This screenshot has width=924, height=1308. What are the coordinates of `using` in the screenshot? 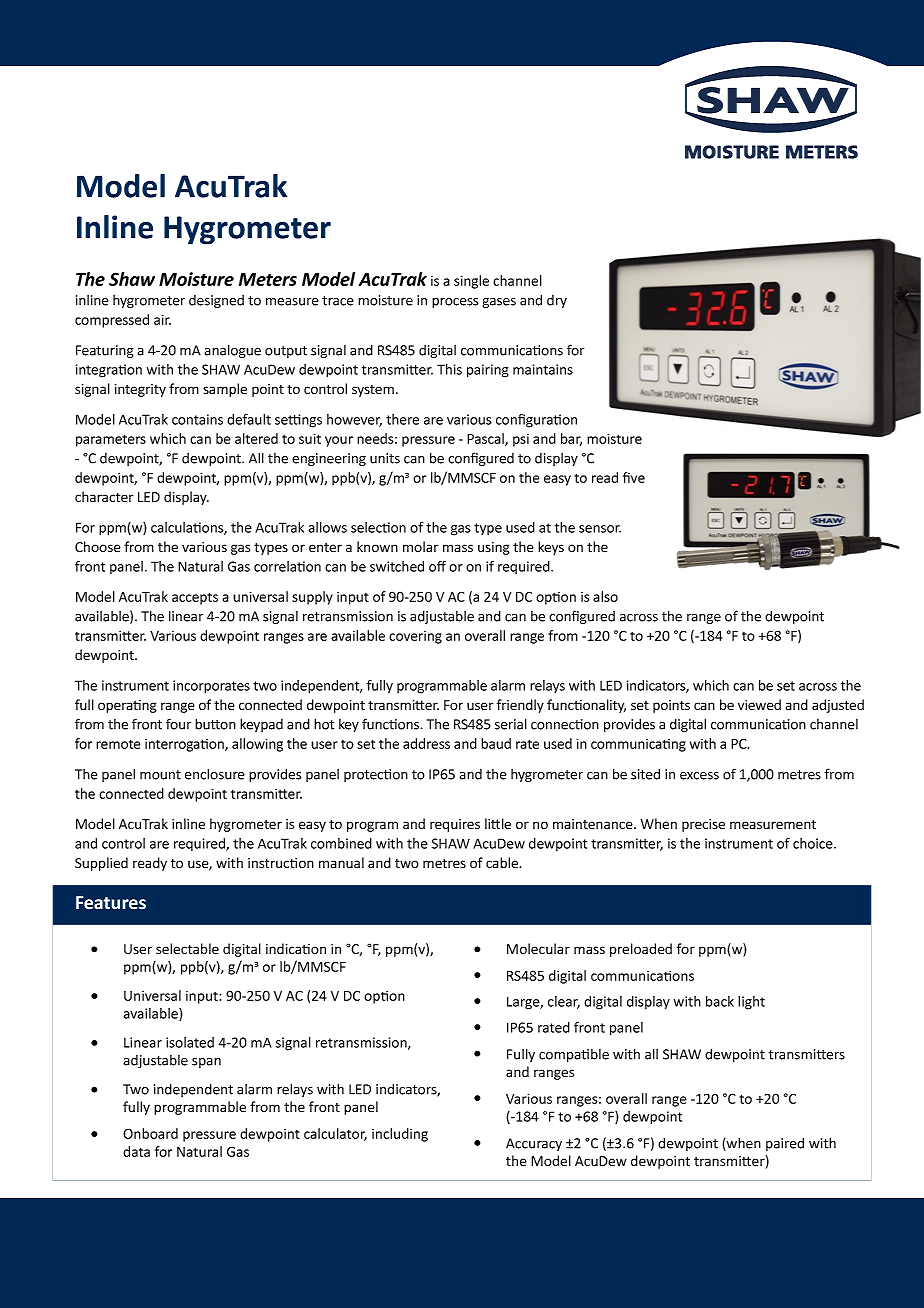 It's located at (494, 548).
